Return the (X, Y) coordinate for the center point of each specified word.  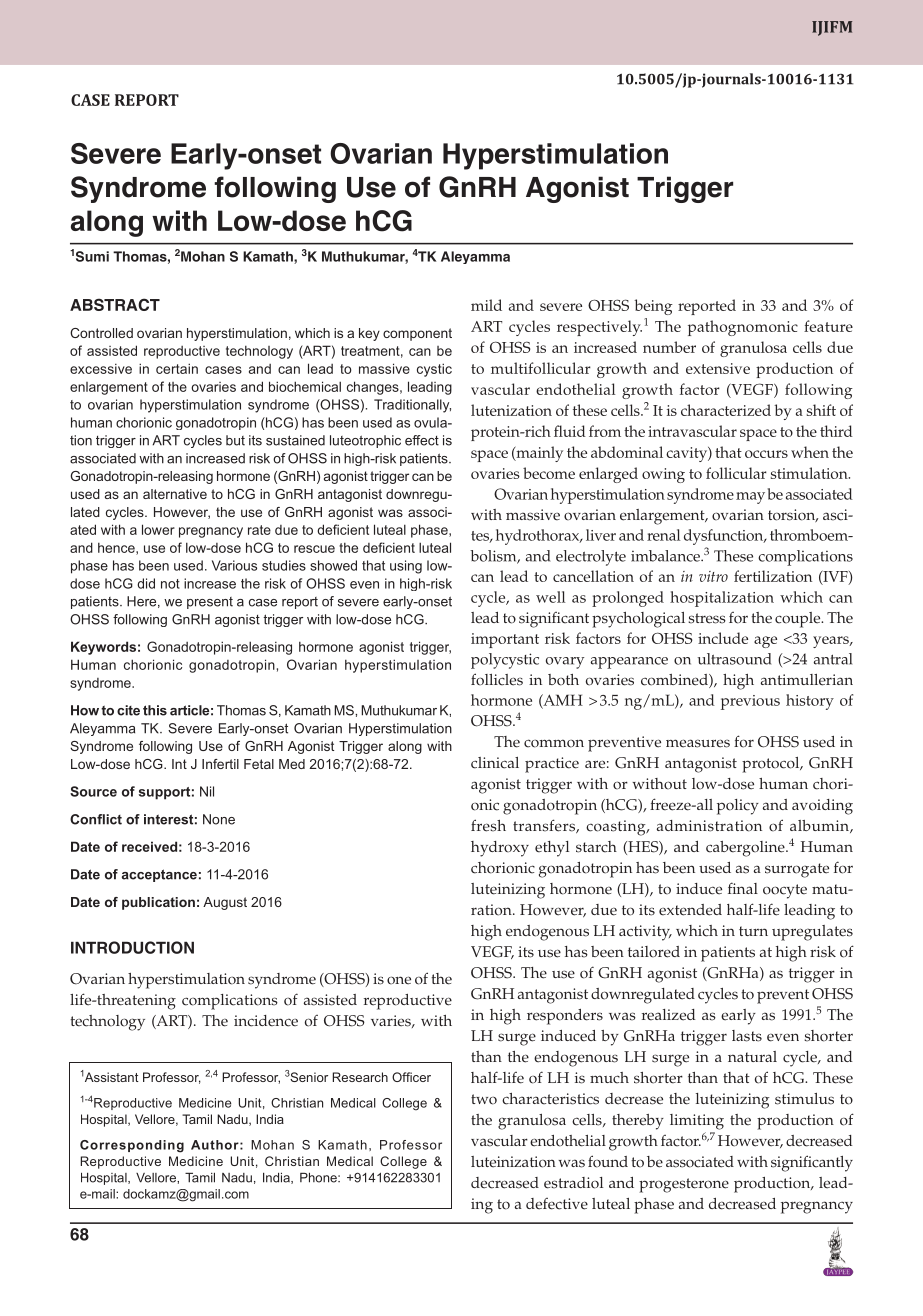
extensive (718, 368)
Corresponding (132, 1146)
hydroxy (500, 849)
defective (557, 1204)
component (417, 334)
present (210, 603)
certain (177, 368)
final (743, 888)
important (505, 640)
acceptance (159, 875)
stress (707, 618)
